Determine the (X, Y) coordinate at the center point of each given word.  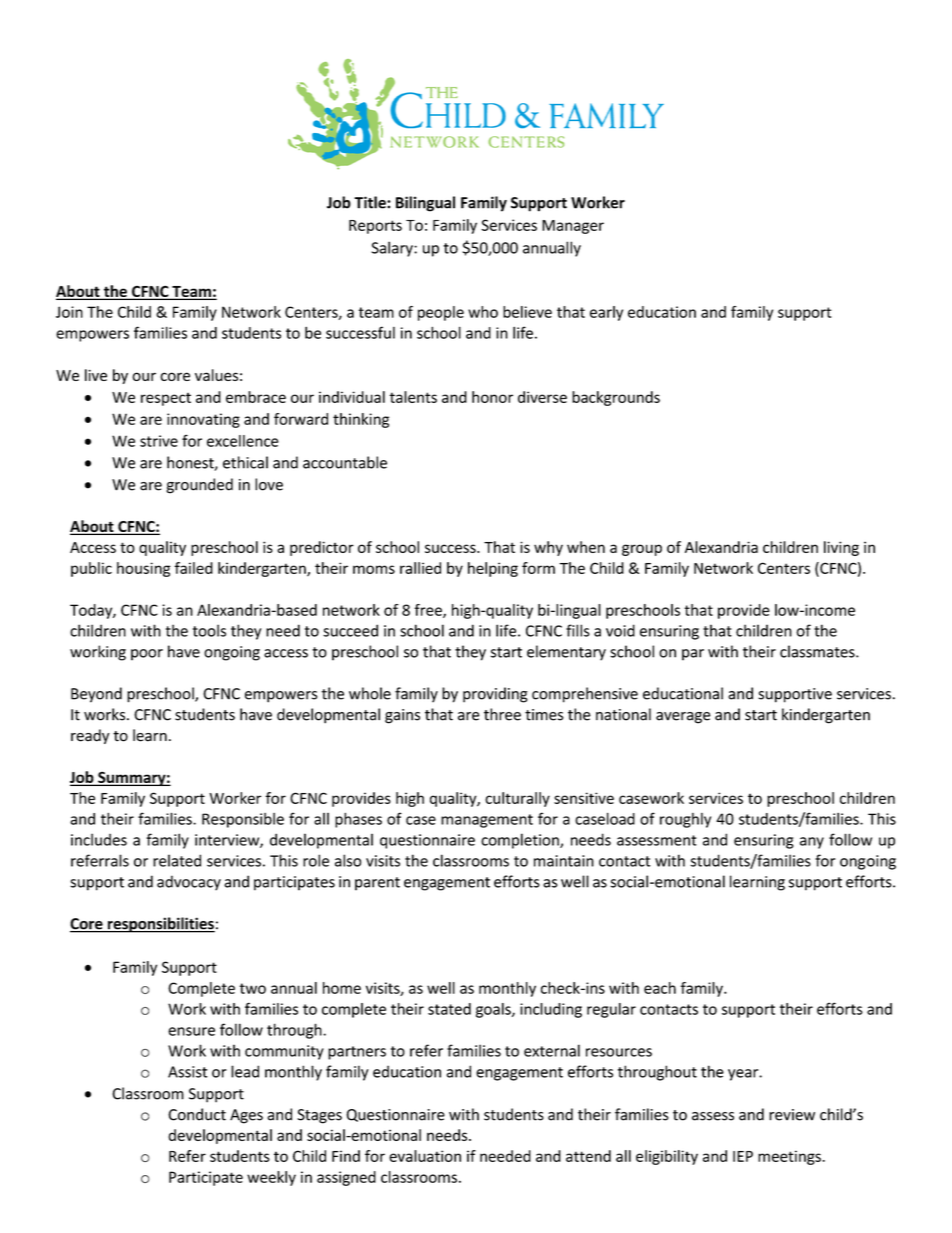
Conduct (197, 1114)
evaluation (425, 1156)
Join (69, 312)
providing (495, 695)
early (606, 313)
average (683, 718)
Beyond (96, 695)
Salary (393, 249)
